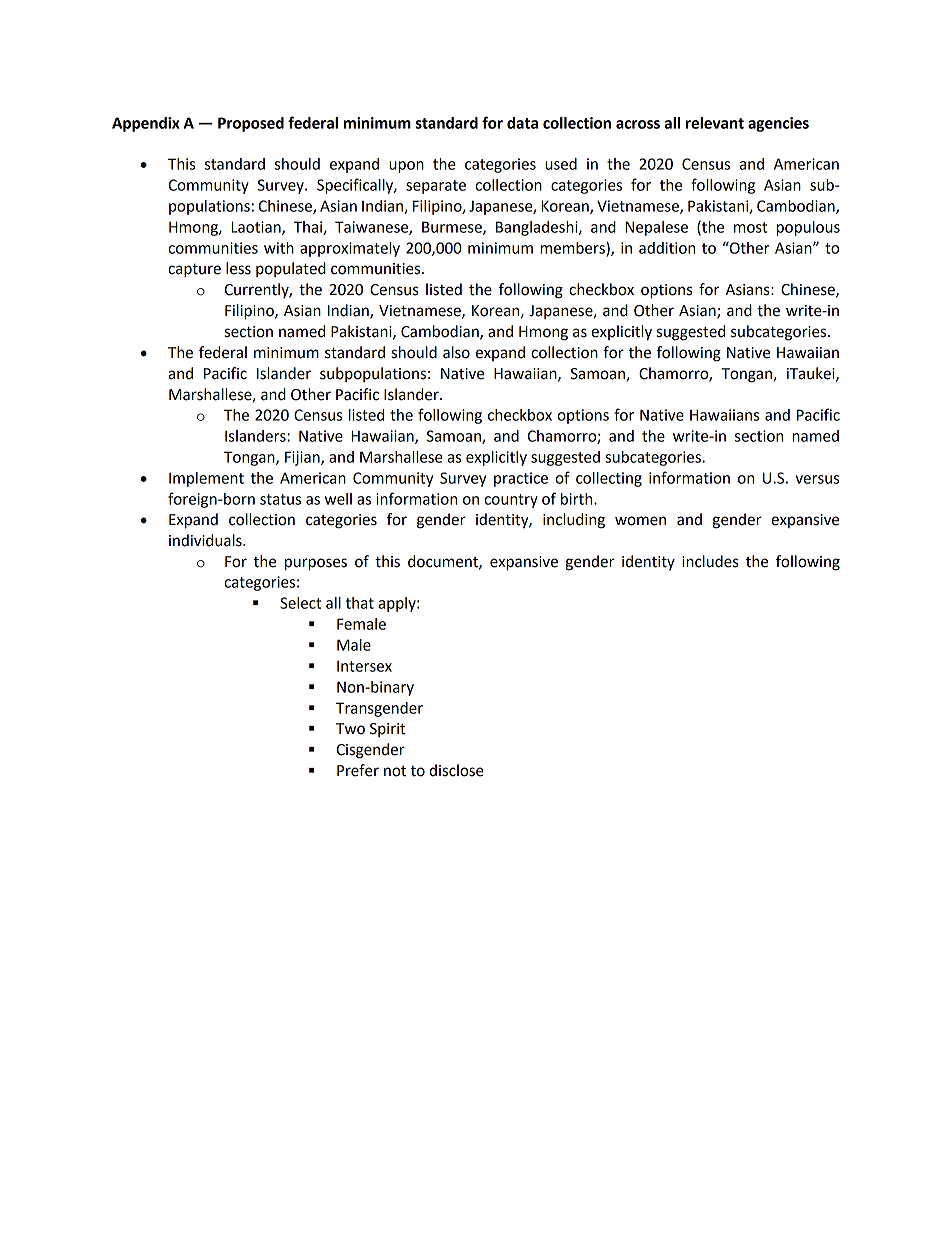  What do you see at coordinates (715, 123) in the page?
I see `relevant` at bounding box center [715, 123].
